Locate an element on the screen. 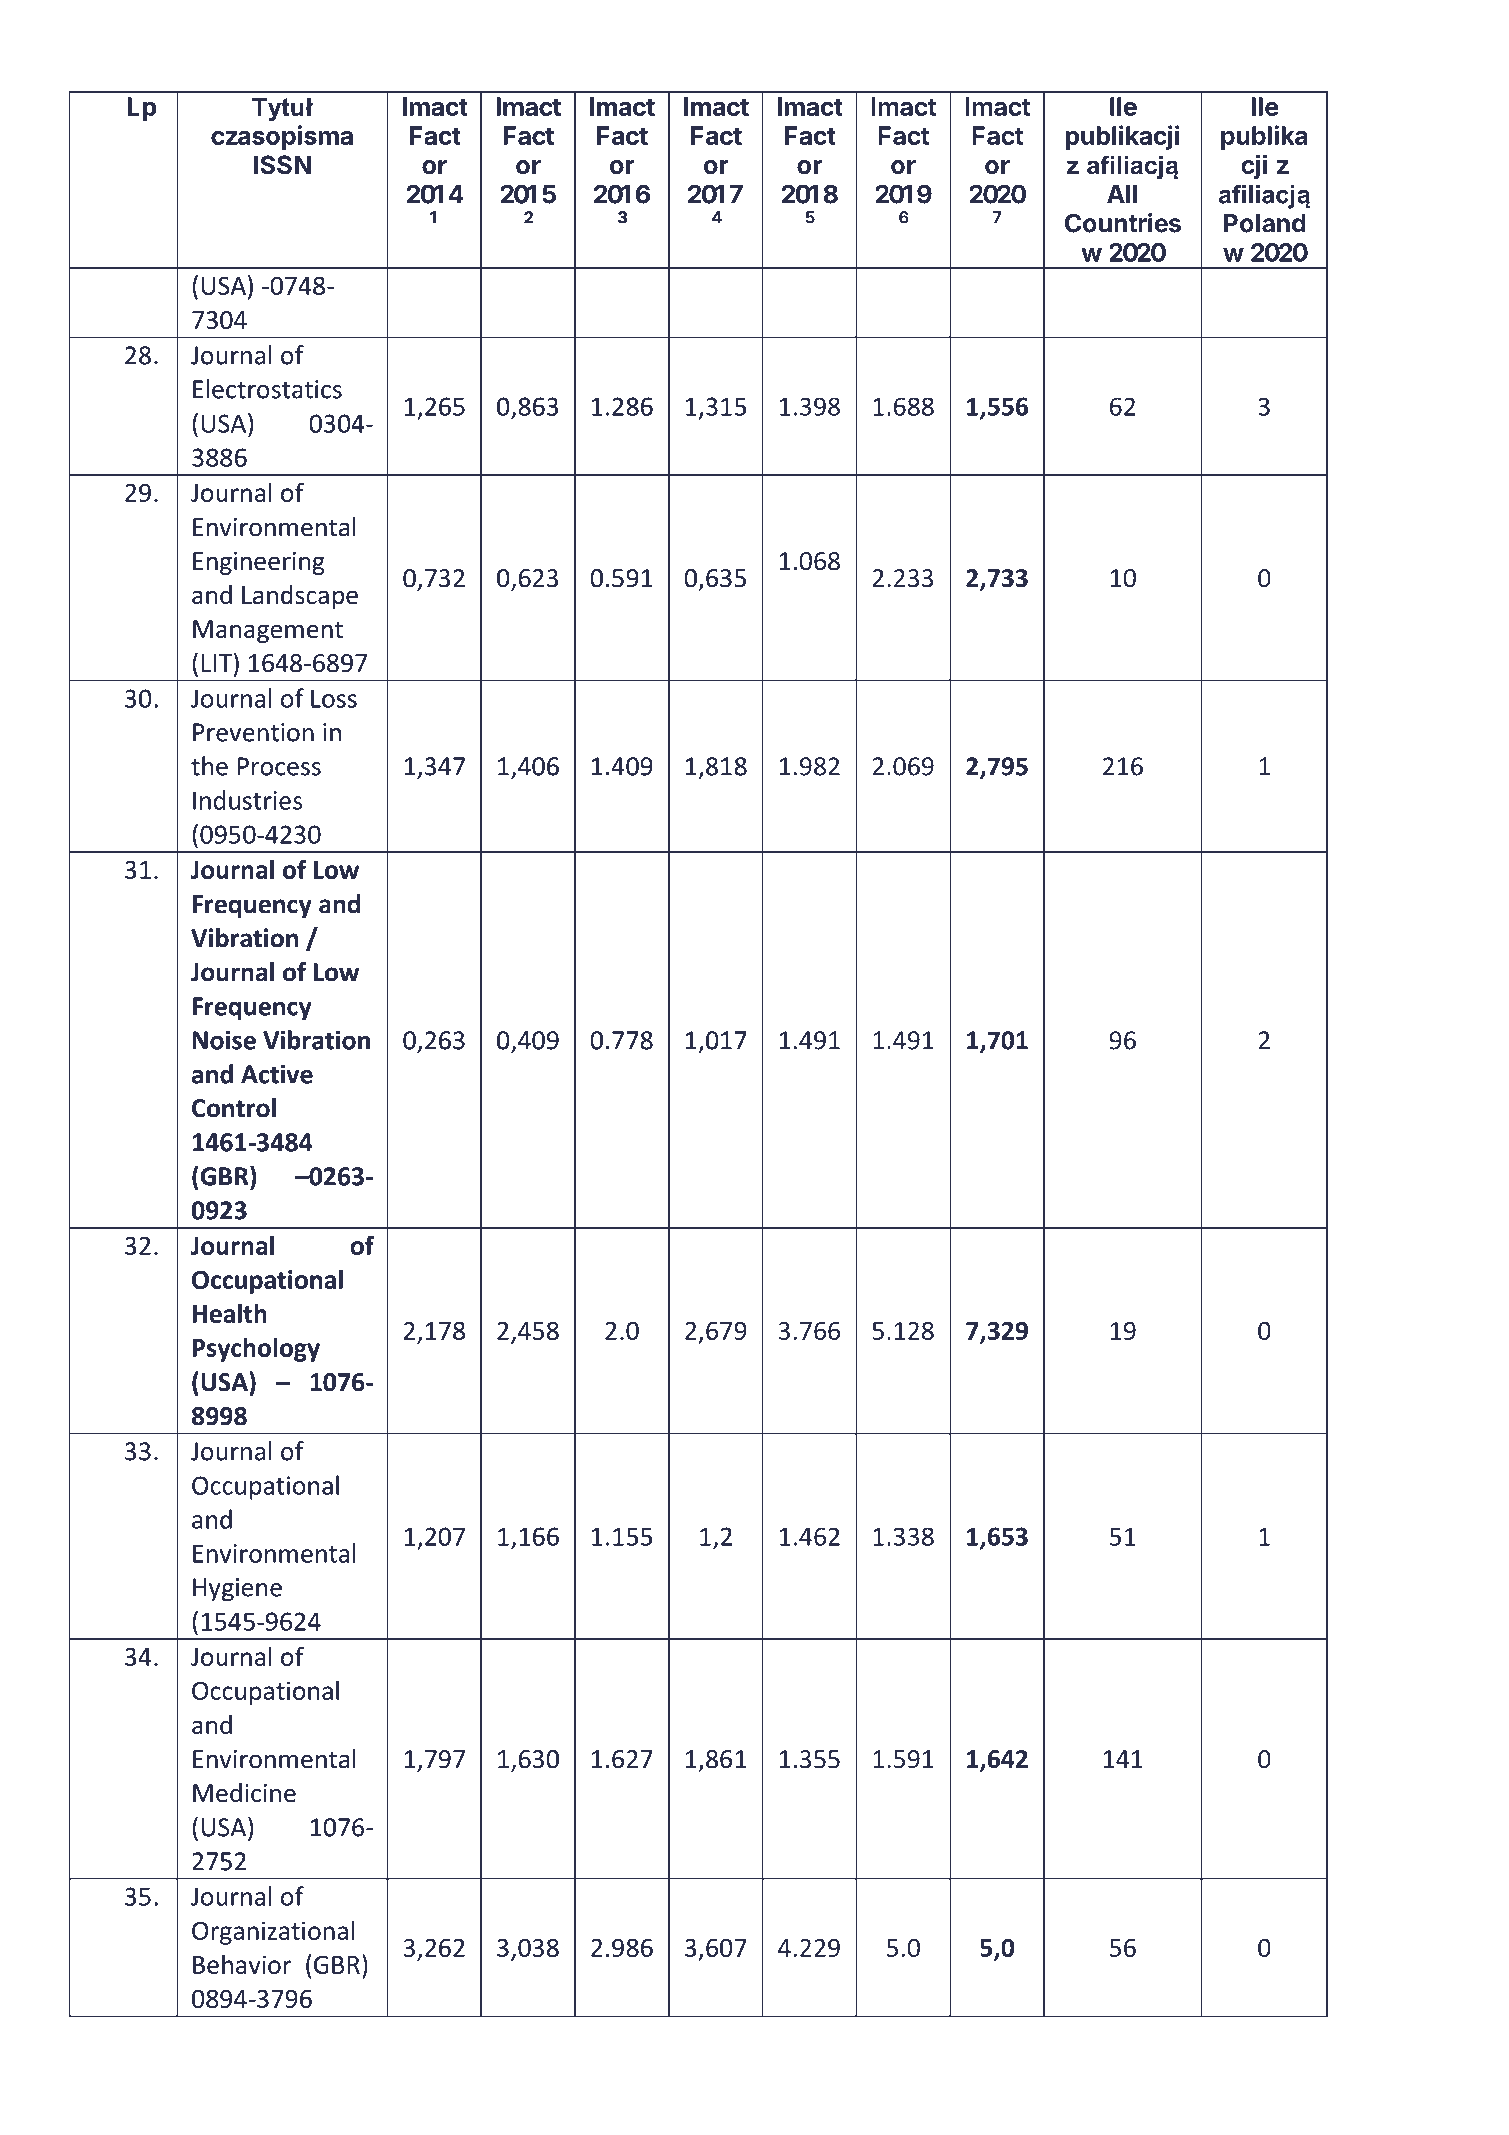  Countries is located at coordinates (1123, 223).
